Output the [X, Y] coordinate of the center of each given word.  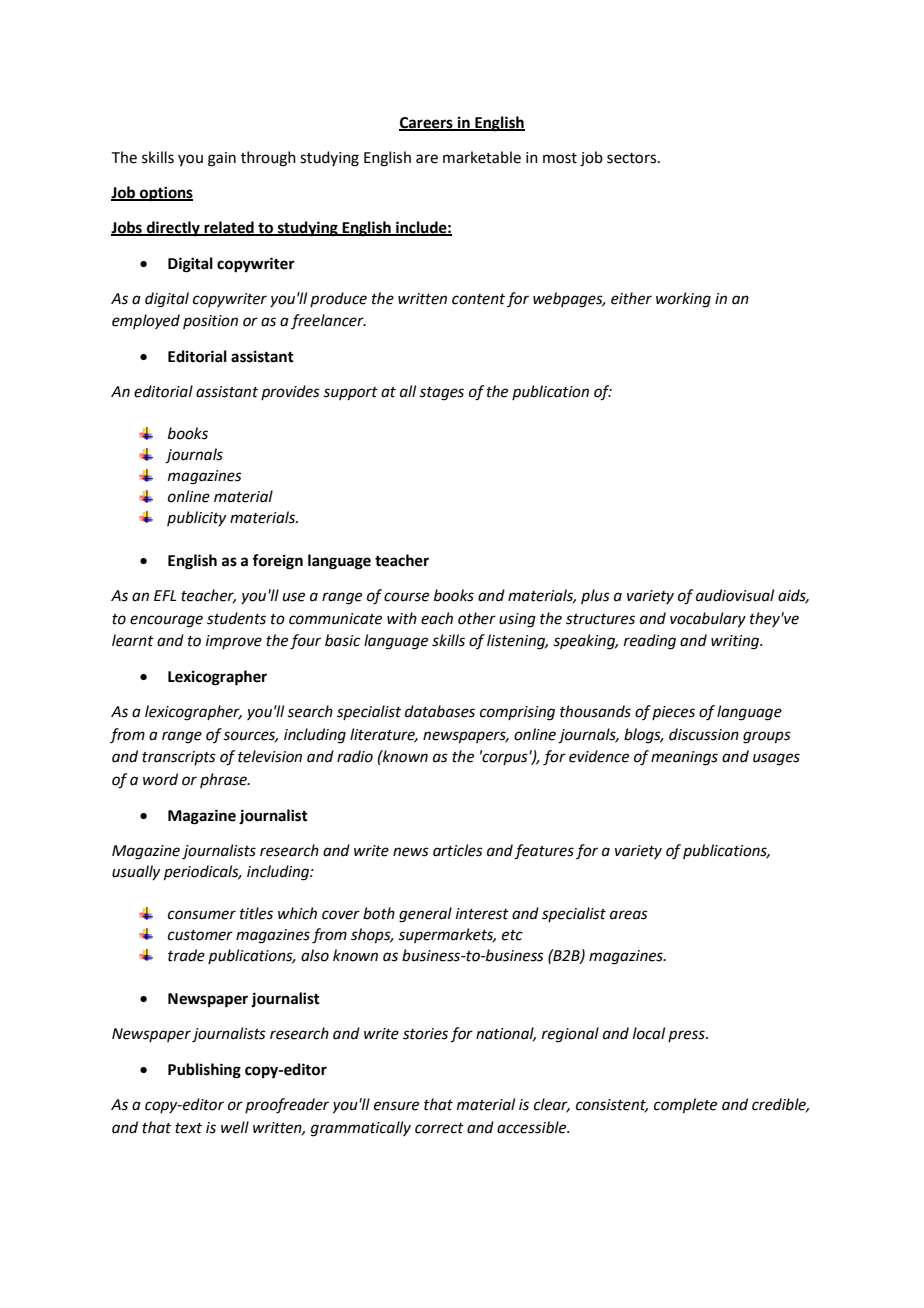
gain [222, 159]
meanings [684, 758]
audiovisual [735, 595]
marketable [482, 157]
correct [439, 1128]
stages [441, 394]
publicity [196, 518]
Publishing [204, 1071]
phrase [224, 780]
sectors [633, 158]
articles [458, 850]
